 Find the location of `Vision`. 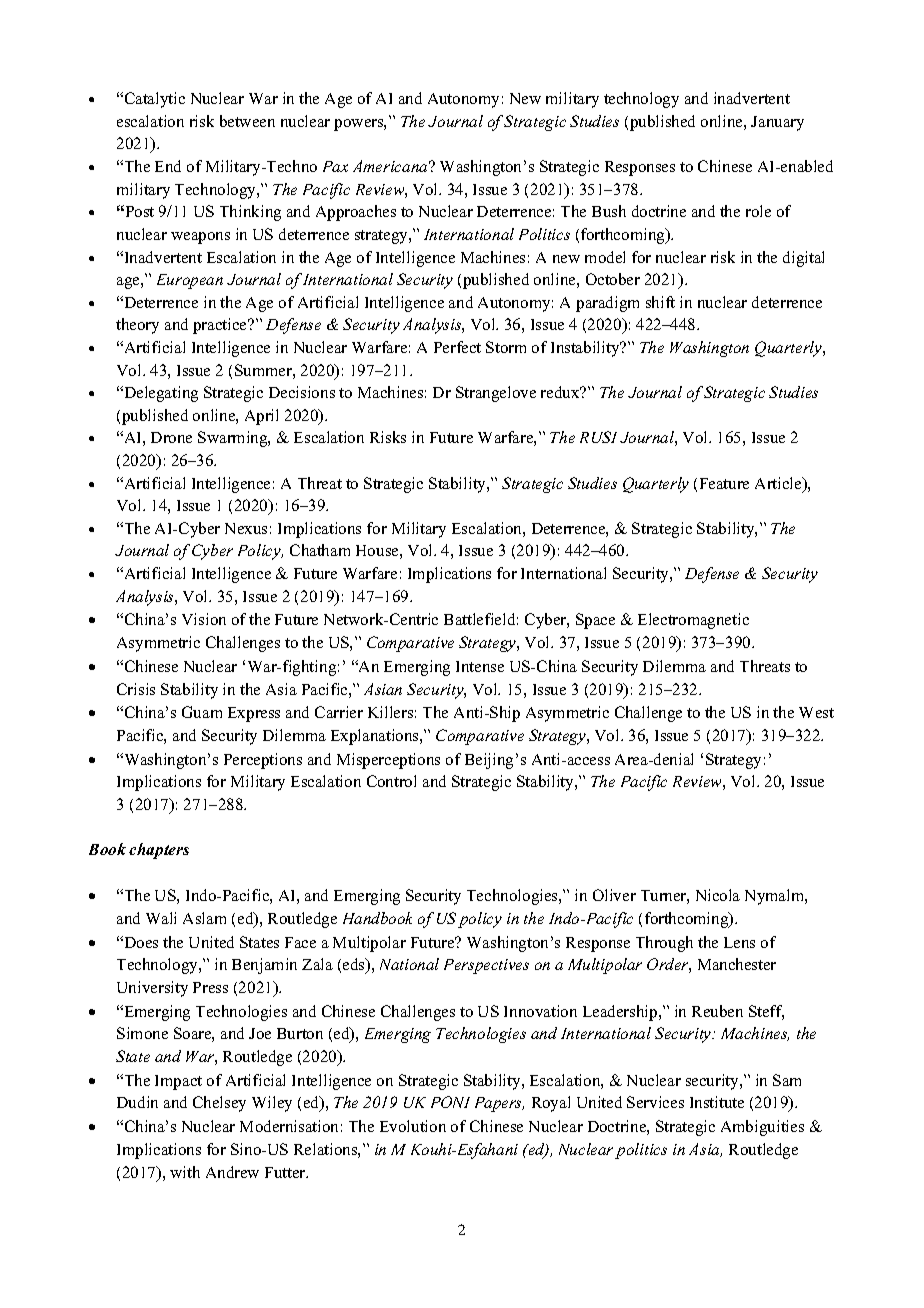

Vision is located at coordinates (204, 619).
